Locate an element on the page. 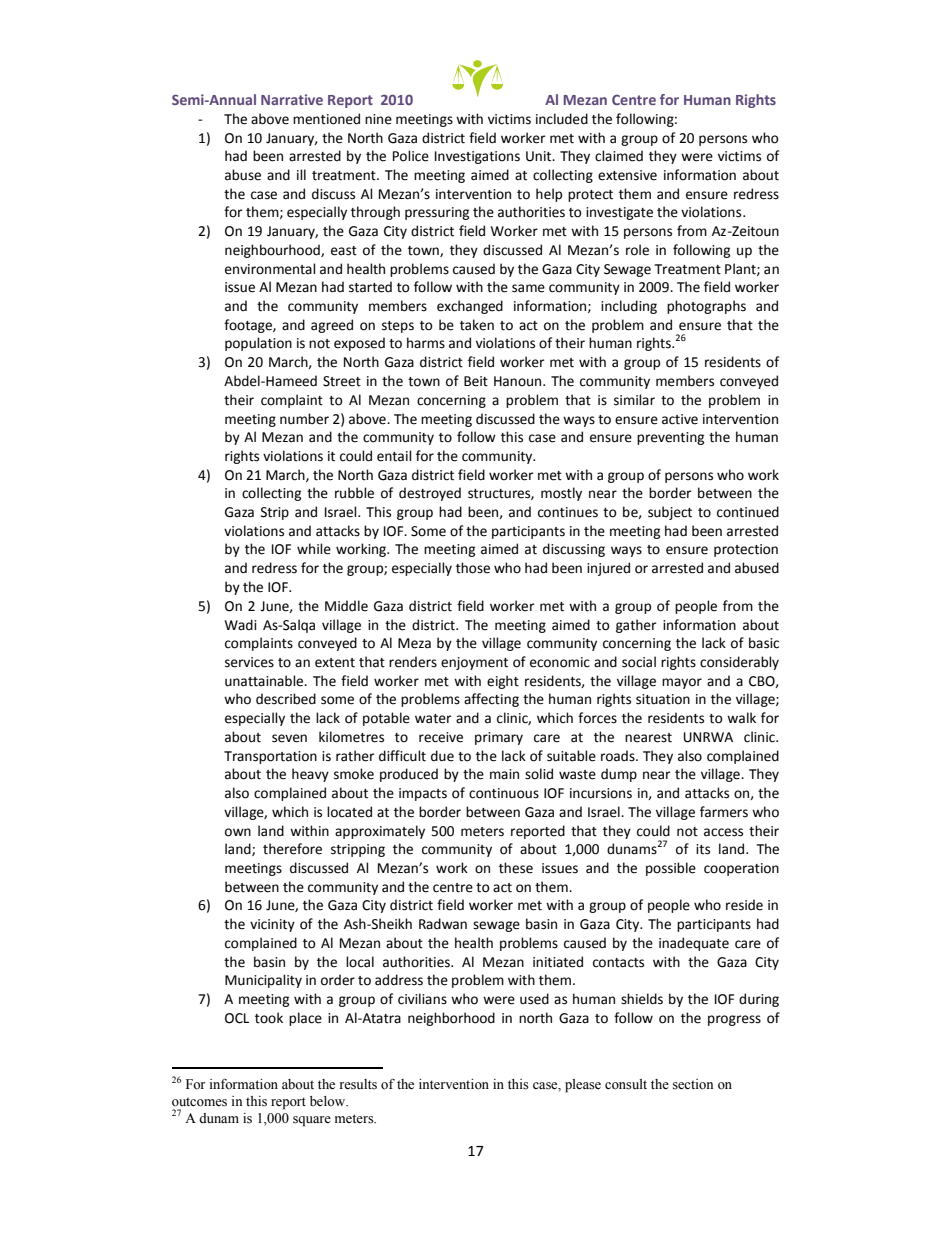 This image has width=952, height=1233. neighborhood is located at coordinates (451, 1019).
